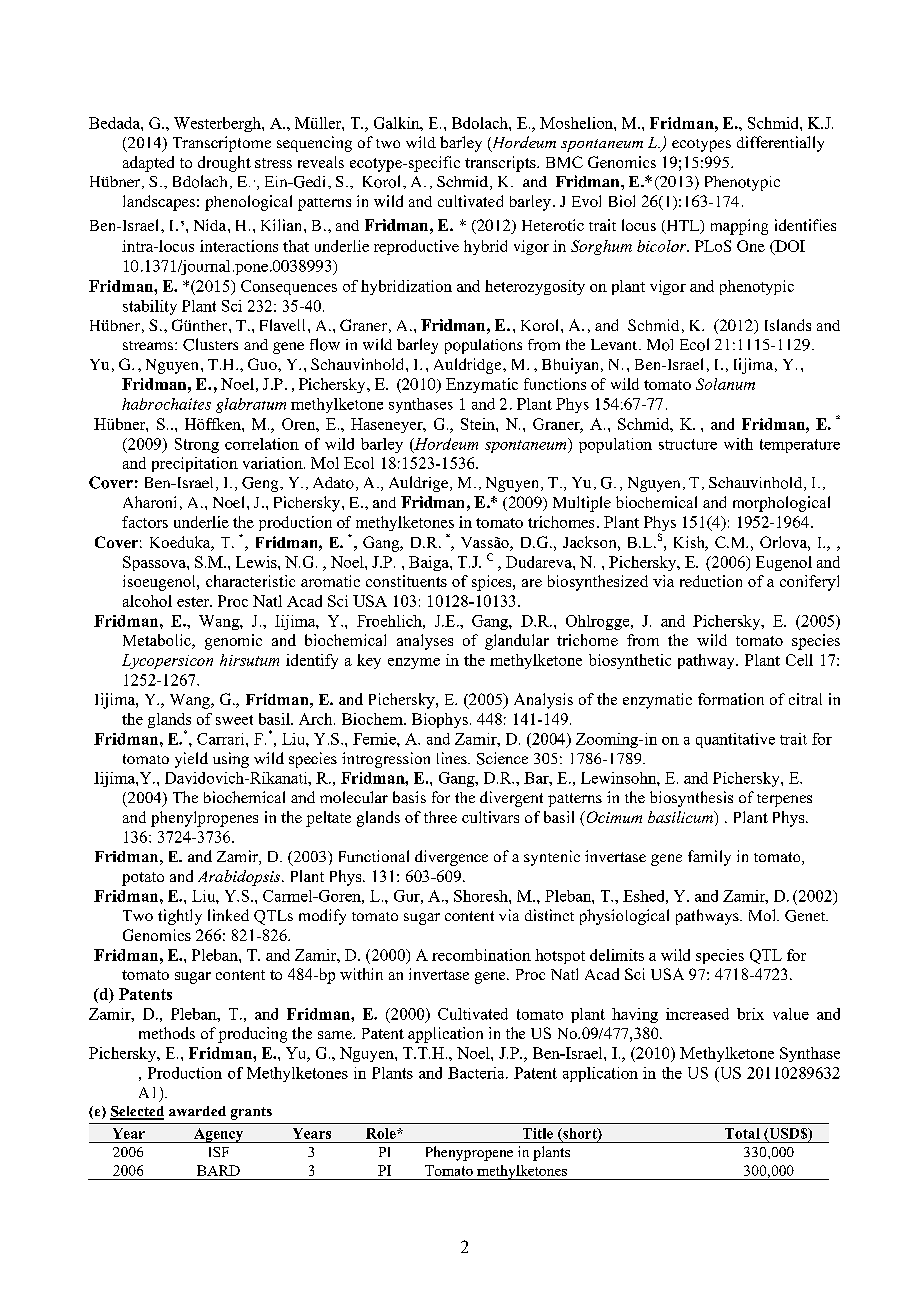  What do you see at coordinates (501, 164) in the screenshot?
I see `transcripts` at bounding box center [501, 164].
